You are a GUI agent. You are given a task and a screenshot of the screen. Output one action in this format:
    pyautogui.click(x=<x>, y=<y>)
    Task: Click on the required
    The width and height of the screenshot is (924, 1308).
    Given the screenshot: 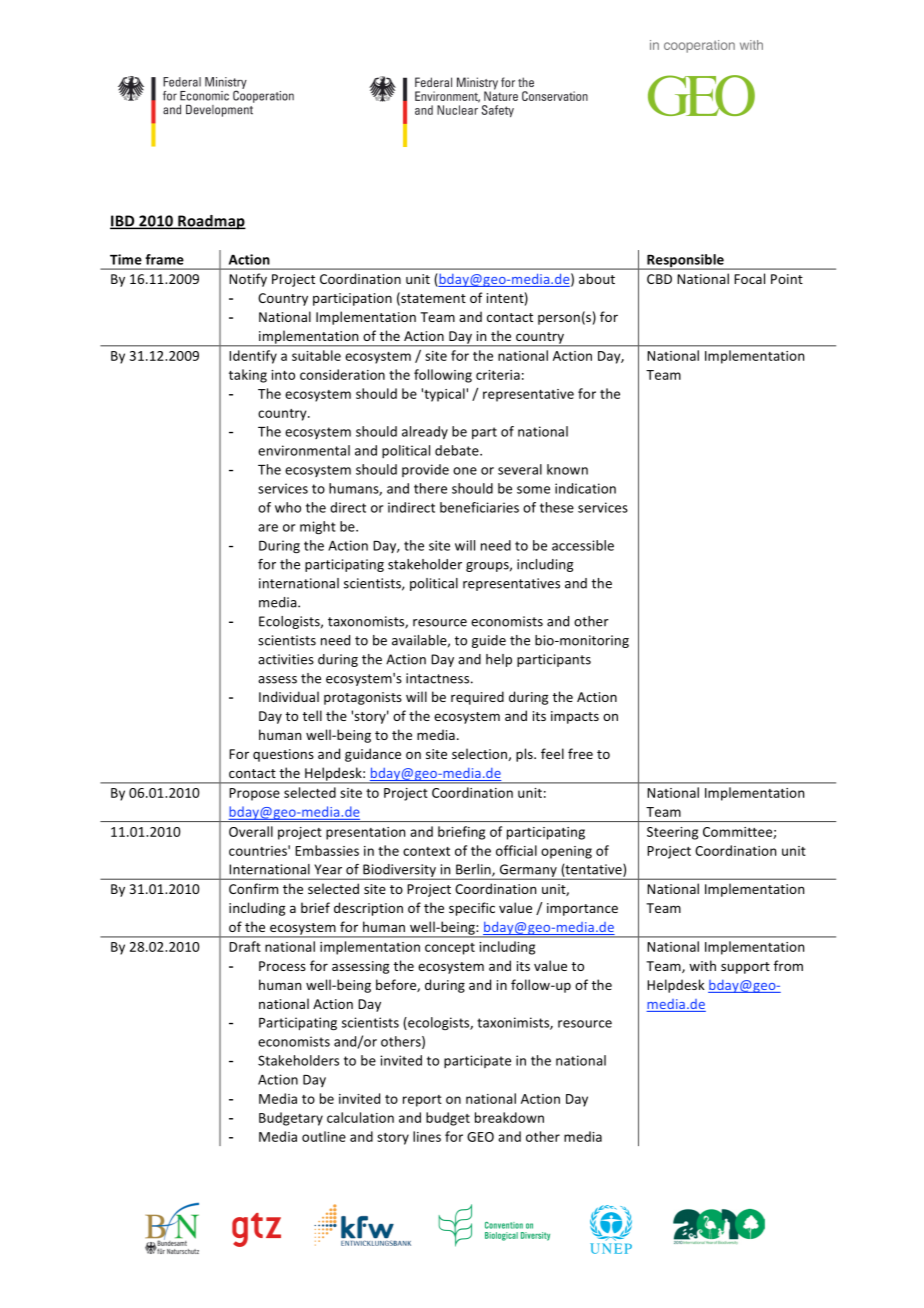 What is the action you would take?
    pyautogui.click(x=477, y=698)
